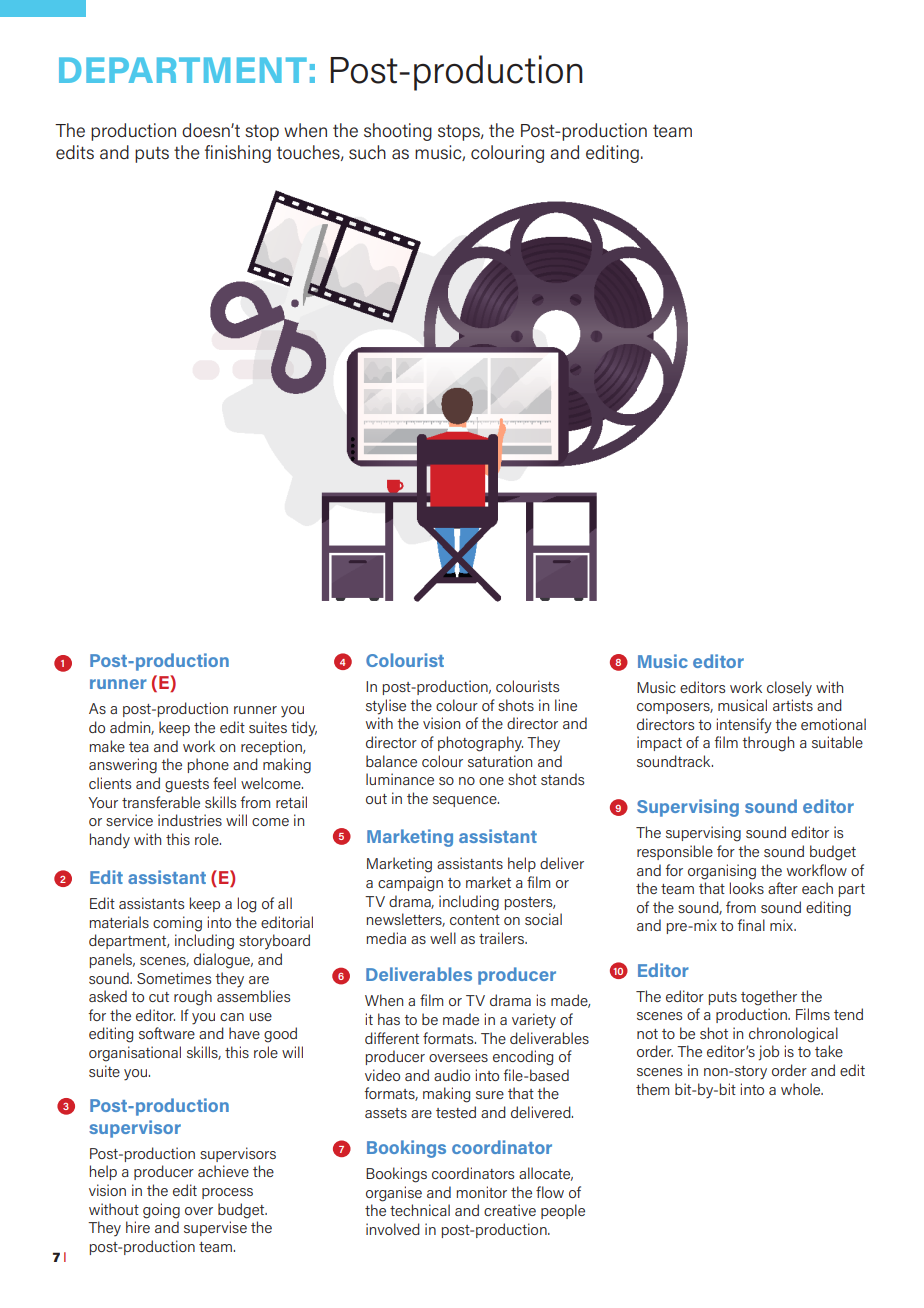 This screenshot has height=1308, width=924. I want to click on such, so click(367, 152).
